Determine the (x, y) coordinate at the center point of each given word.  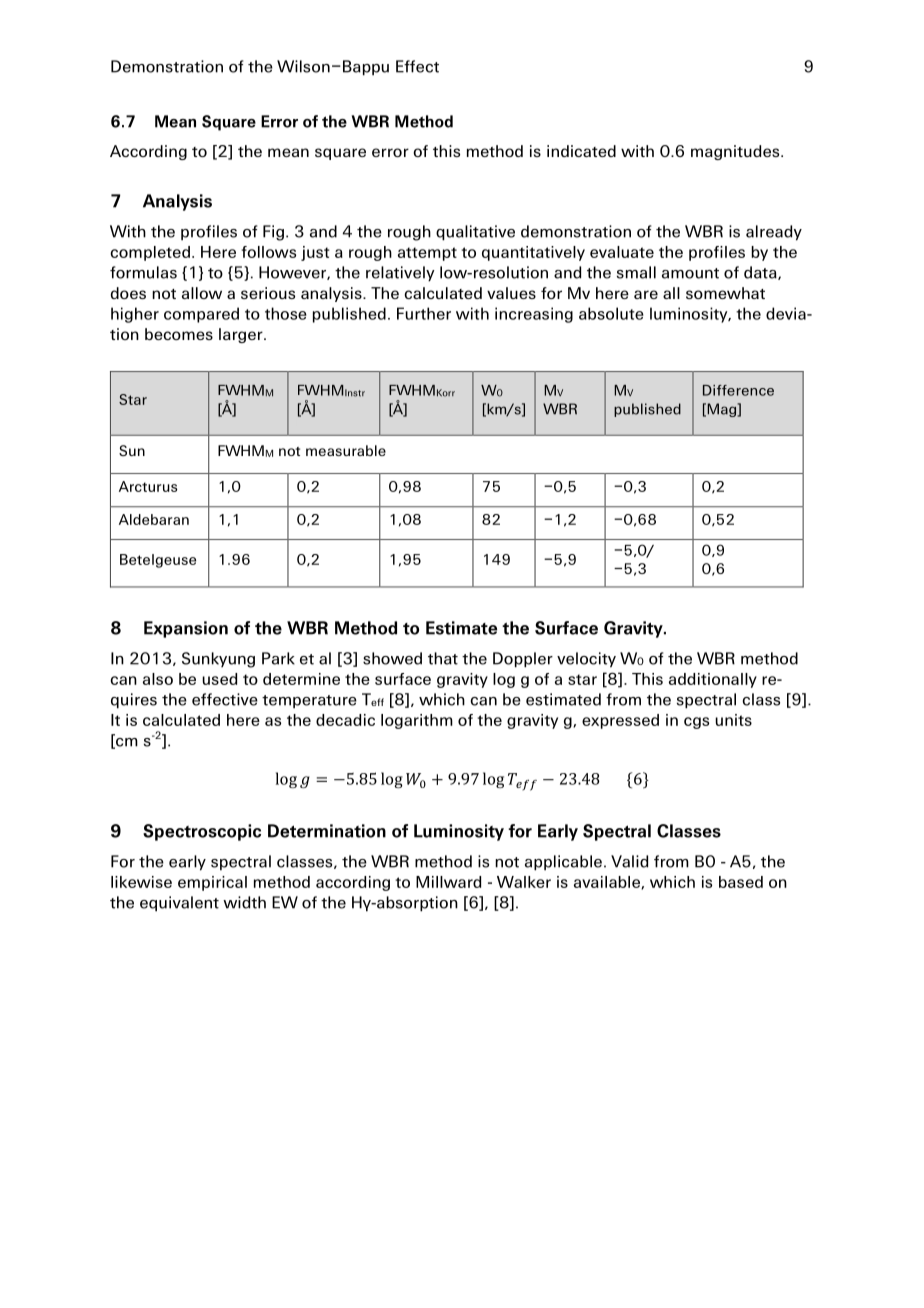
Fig (273, 233)
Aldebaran (154, 519)
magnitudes (736, 152)
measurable (346, 450)
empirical (212, 883)
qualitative (475, 233)
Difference (738, 390)
